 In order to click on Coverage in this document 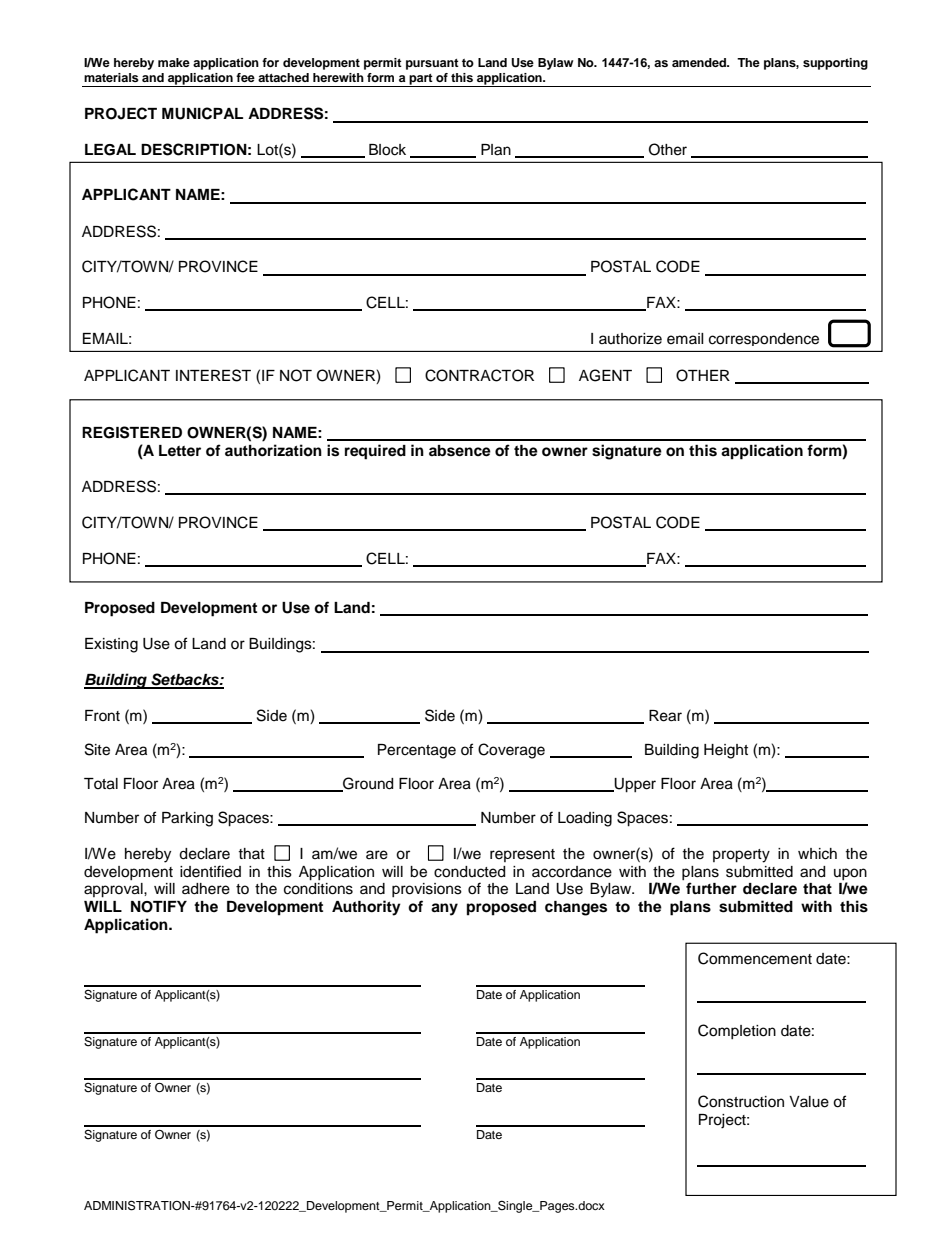, I will do `click(511, 751)`.
